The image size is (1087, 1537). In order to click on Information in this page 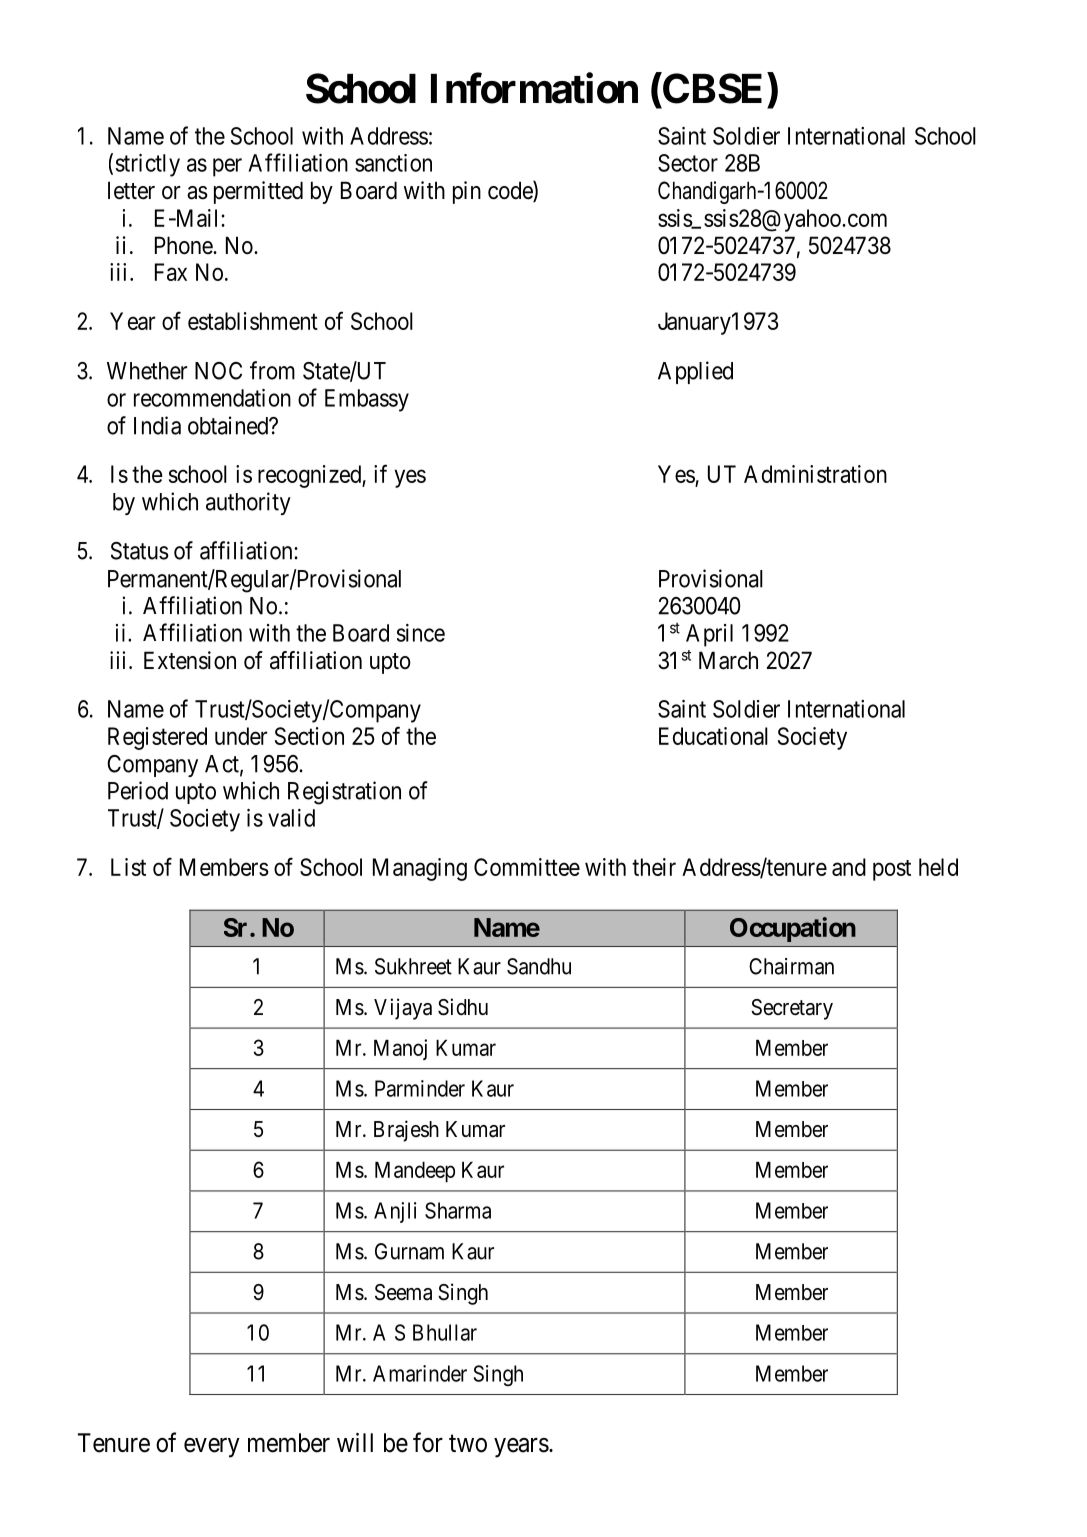, I will do `click(534, 88)`.
